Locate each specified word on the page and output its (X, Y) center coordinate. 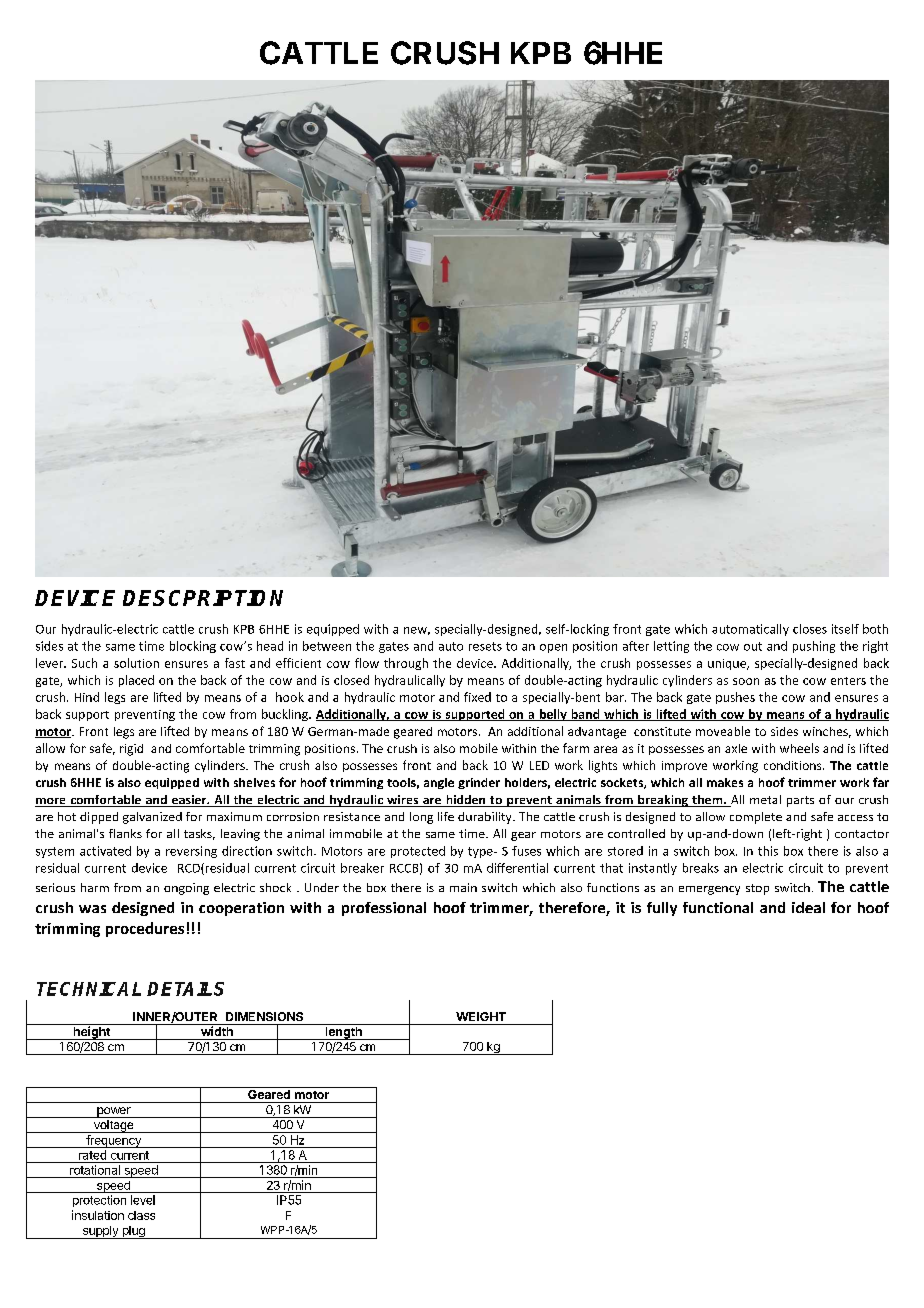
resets (485, 646)
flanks (125, 833)
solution (136, 663)
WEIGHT (481, 1016)
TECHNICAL (89, 989)
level (143, 1200)
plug (133, 1232)
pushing (814, 647)
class (141, 1215)
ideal (808, 907)
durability (486, 818)
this (768, 851)
